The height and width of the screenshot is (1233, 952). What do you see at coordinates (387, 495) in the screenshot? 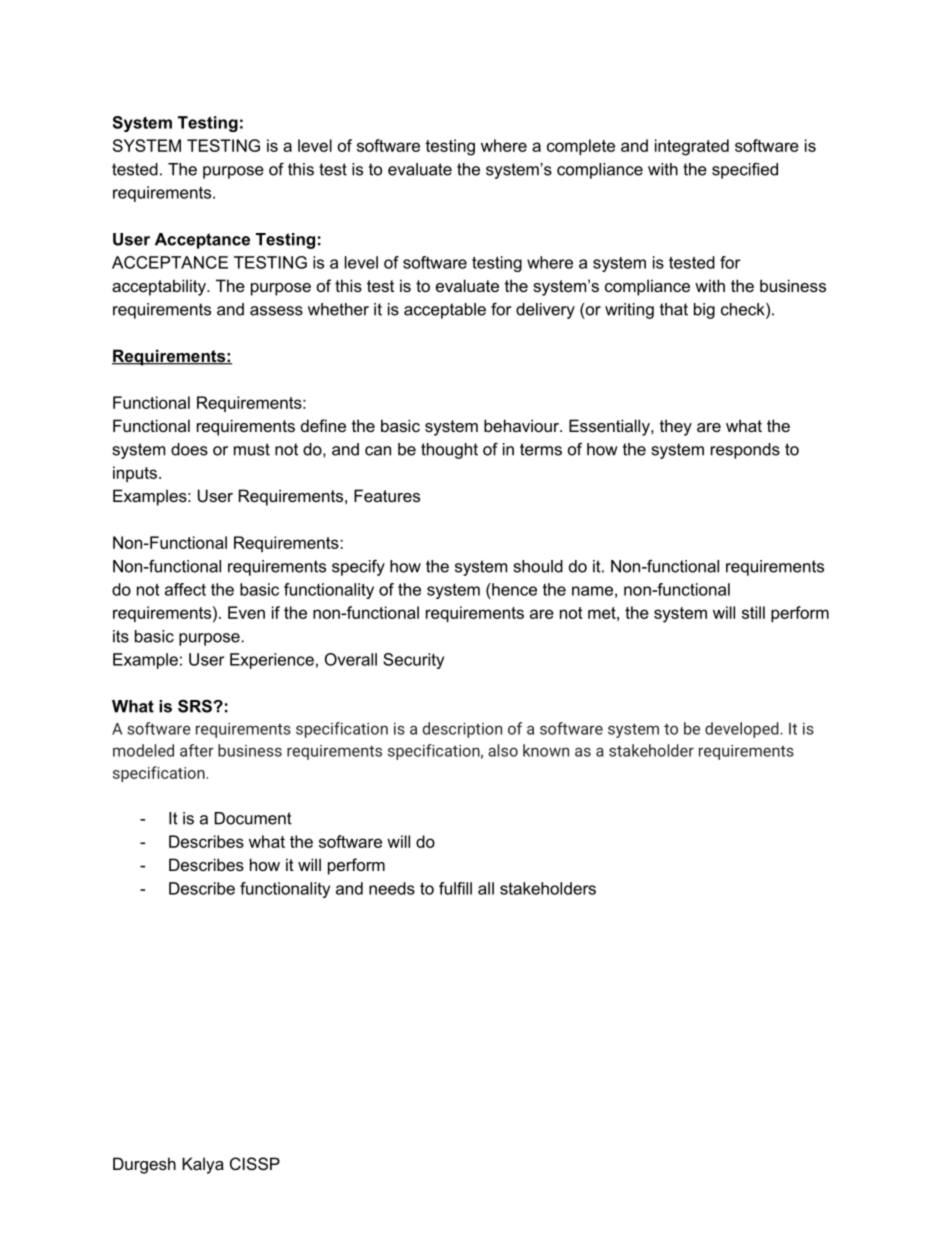
I see `Features` at bounding box center [387, 495].
